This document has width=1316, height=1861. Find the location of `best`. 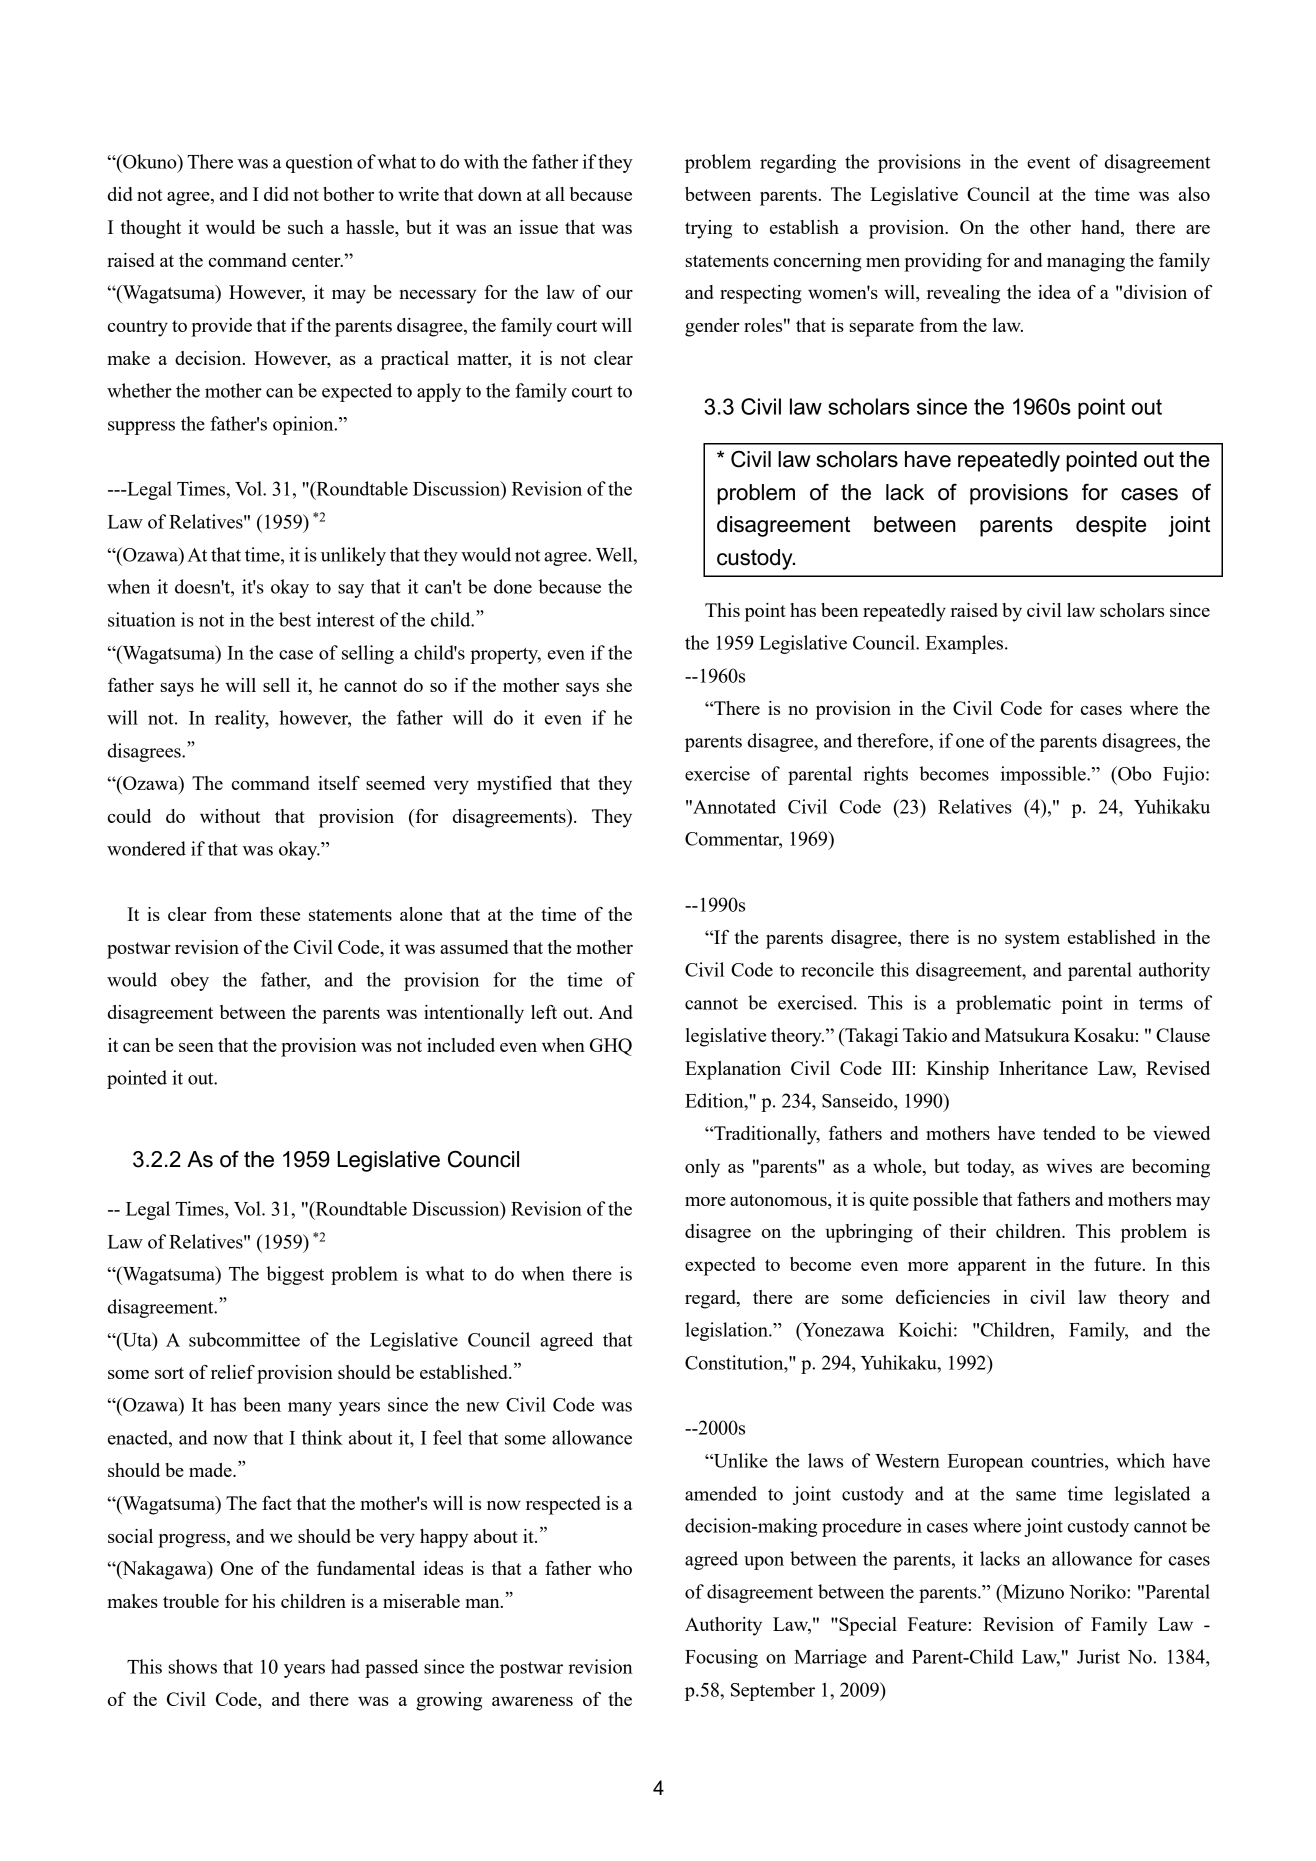

best is located at coordinates (295, 619).
